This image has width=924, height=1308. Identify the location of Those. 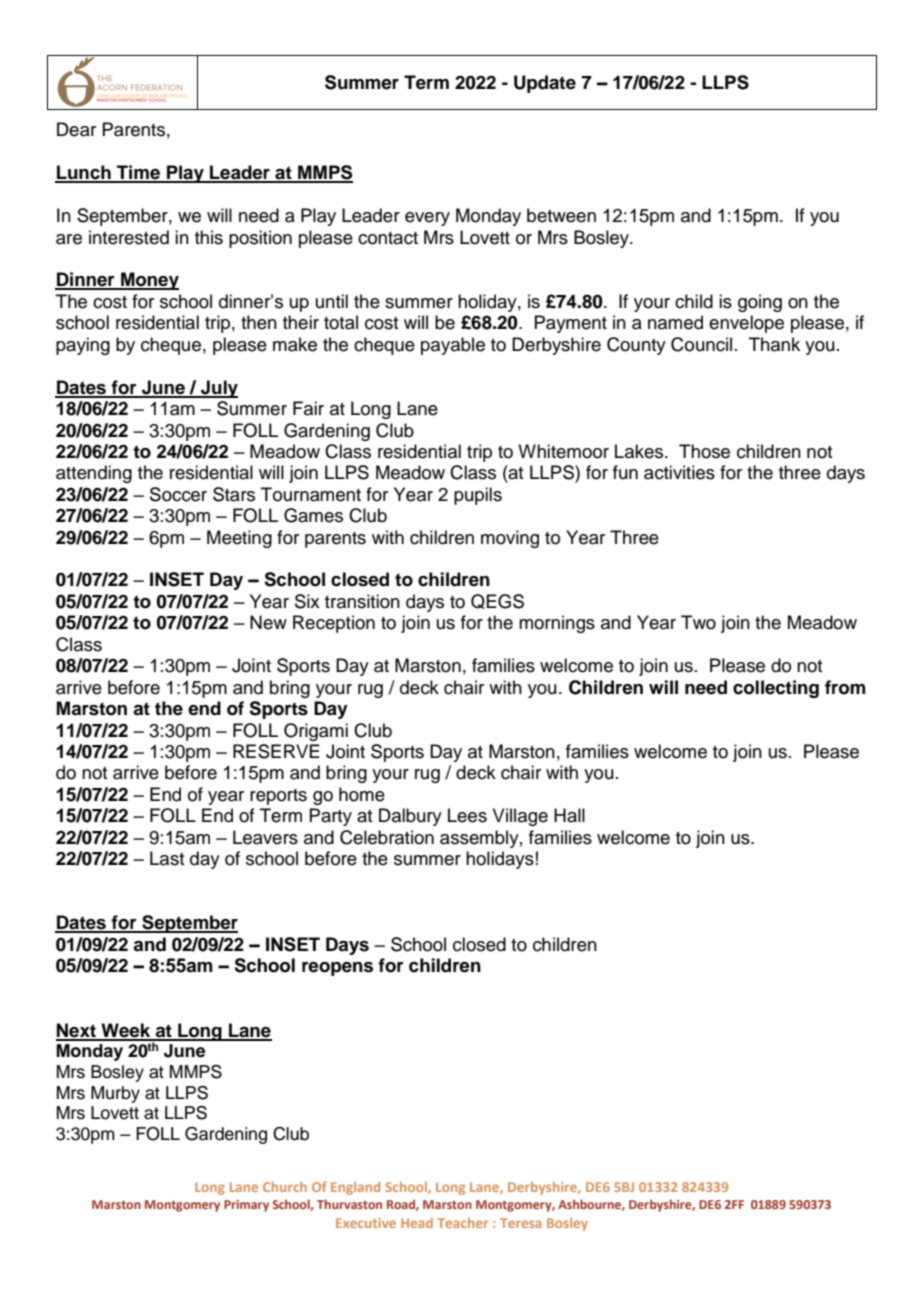
(704, 451).
